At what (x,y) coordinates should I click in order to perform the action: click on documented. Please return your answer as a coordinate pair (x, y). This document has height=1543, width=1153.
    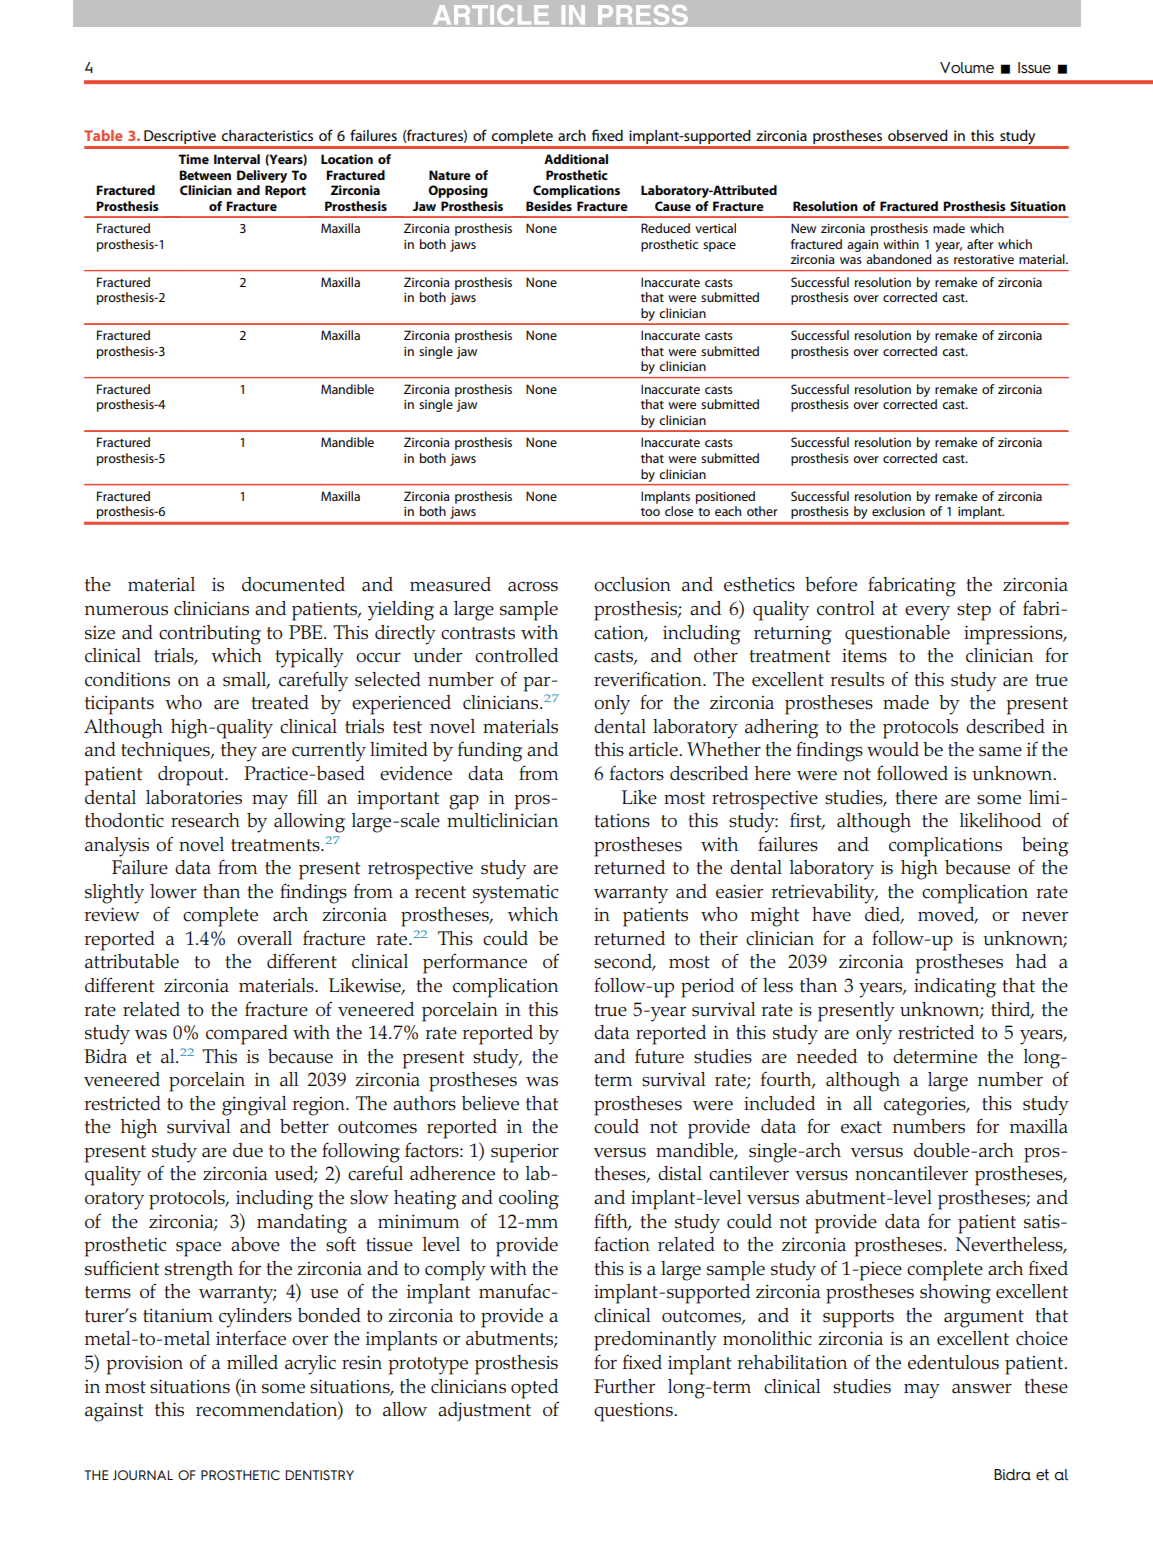
    Looking at the image, I should click on (293, 584).
